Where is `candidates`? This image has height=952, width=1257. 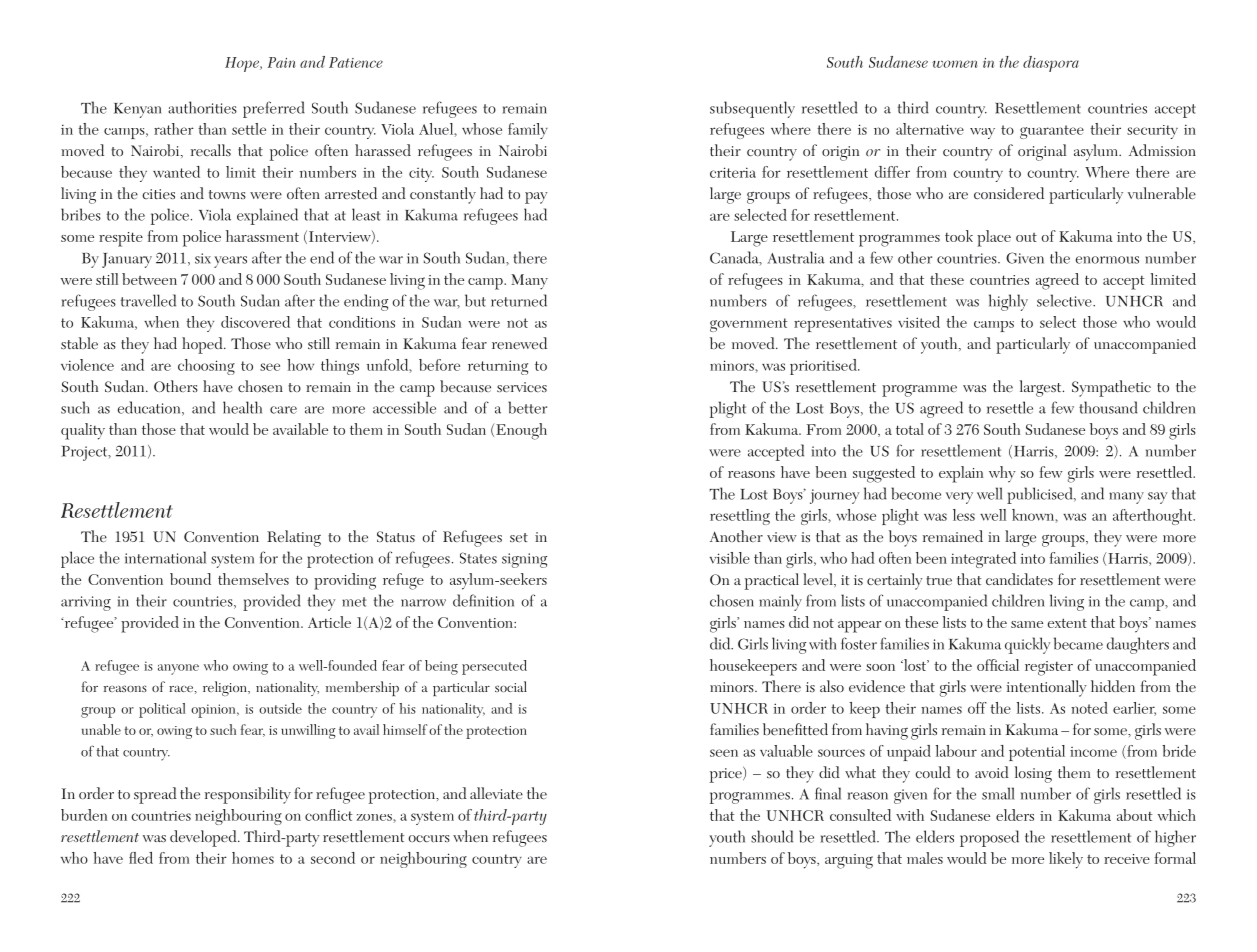
candidates is located at coordinates (1019, 579).
